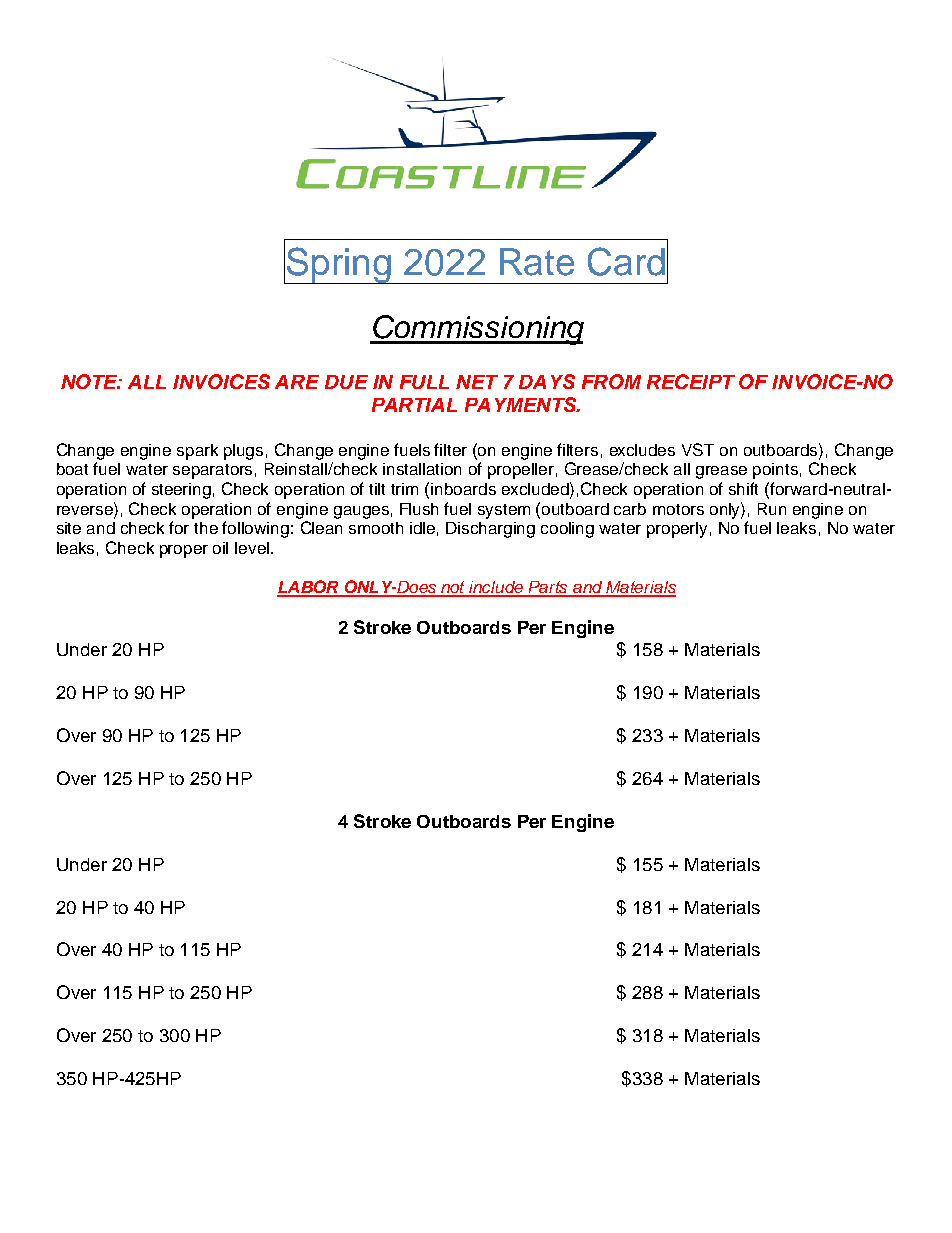 This image has width=952, height=1233. I want to click on Commissioning, so click(477, 330).
